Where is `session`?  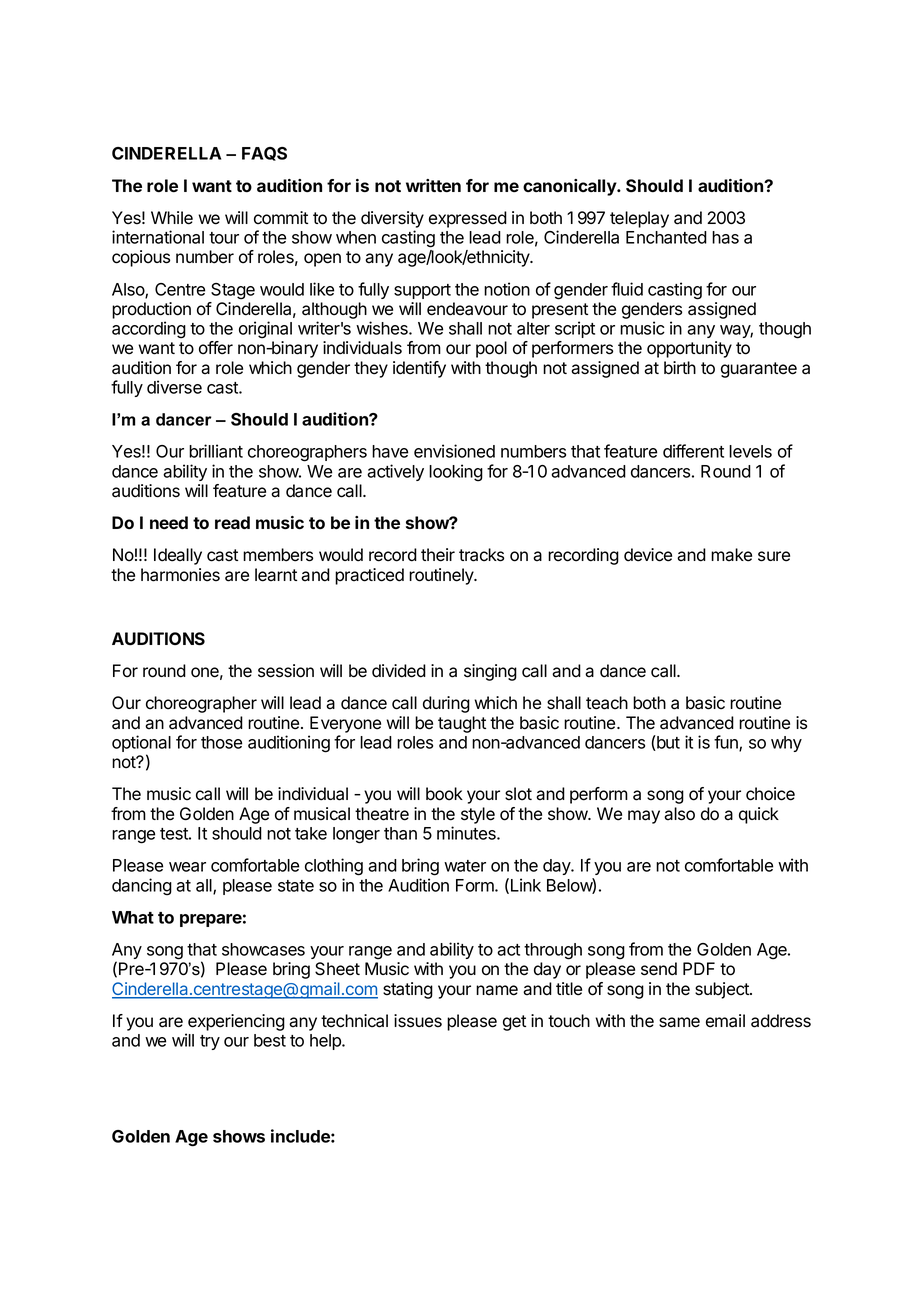 session is located at coordinates (286, 671).
